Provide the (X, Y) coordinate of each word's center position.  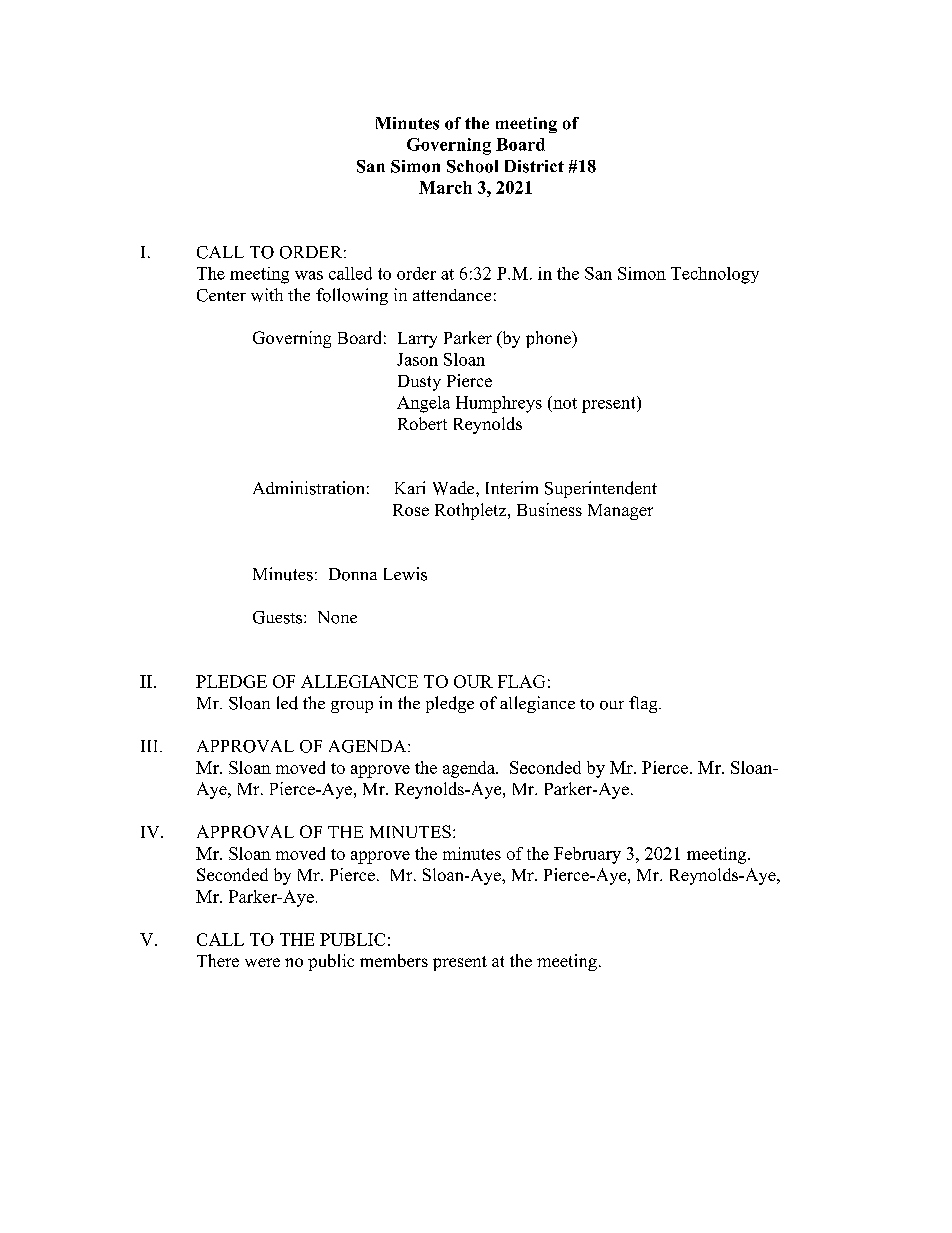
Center (221, 295)
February (587, 855)
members (394, 960)
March (445, 187)
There (218, 960)
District (534, 166)
